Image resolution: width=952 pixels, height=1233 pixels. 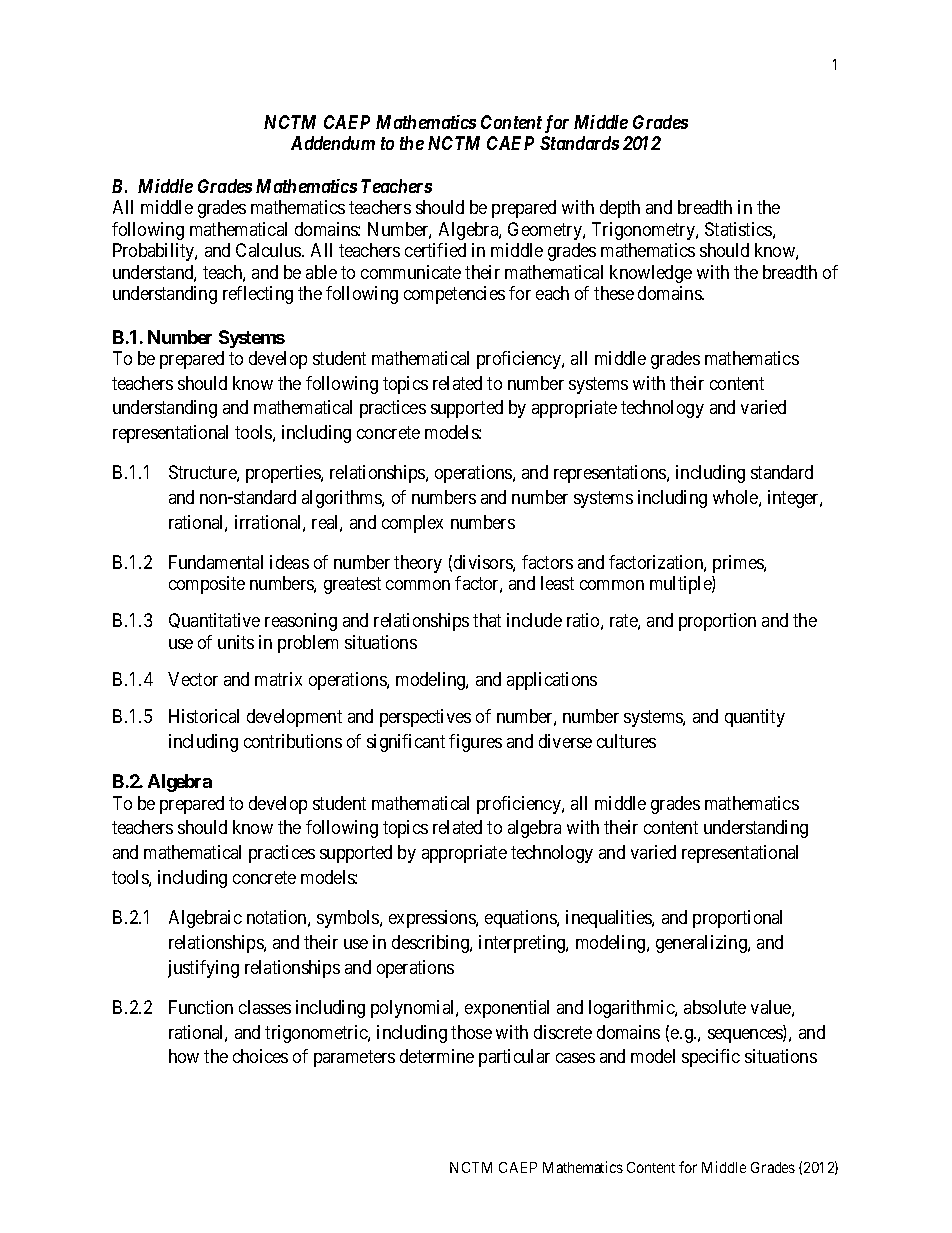 What do you see at coordinates (471, 1032) in the screenshot?
I see `those` at bounding box center [471, 1032].
